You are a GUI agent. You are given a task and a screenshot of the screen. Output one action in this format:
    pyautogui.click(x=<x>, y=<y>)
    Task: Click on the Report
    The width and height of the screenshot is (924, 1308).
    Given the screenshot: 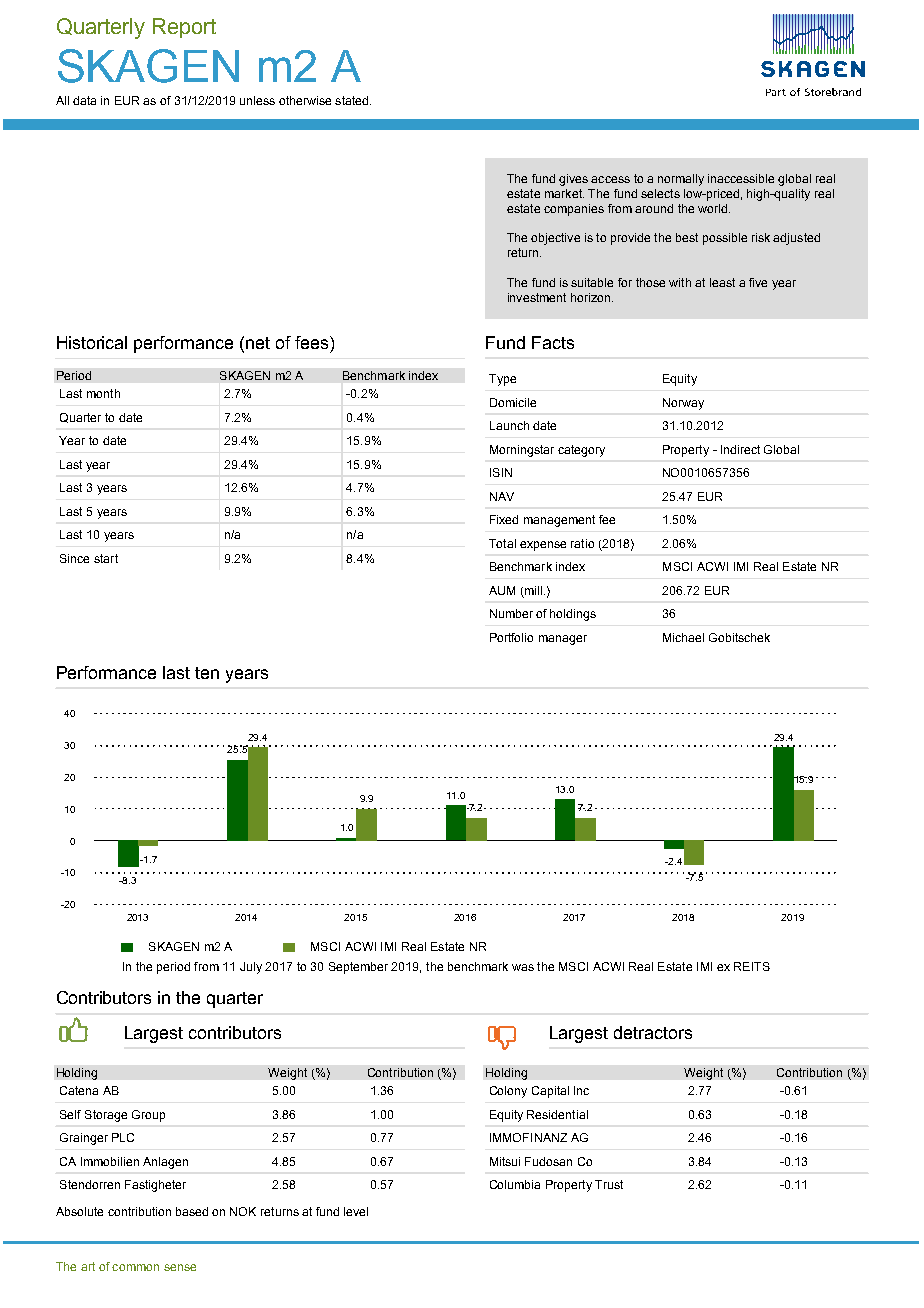 What is the action you would take?
    pyautogui.click(x=184, y=28)
